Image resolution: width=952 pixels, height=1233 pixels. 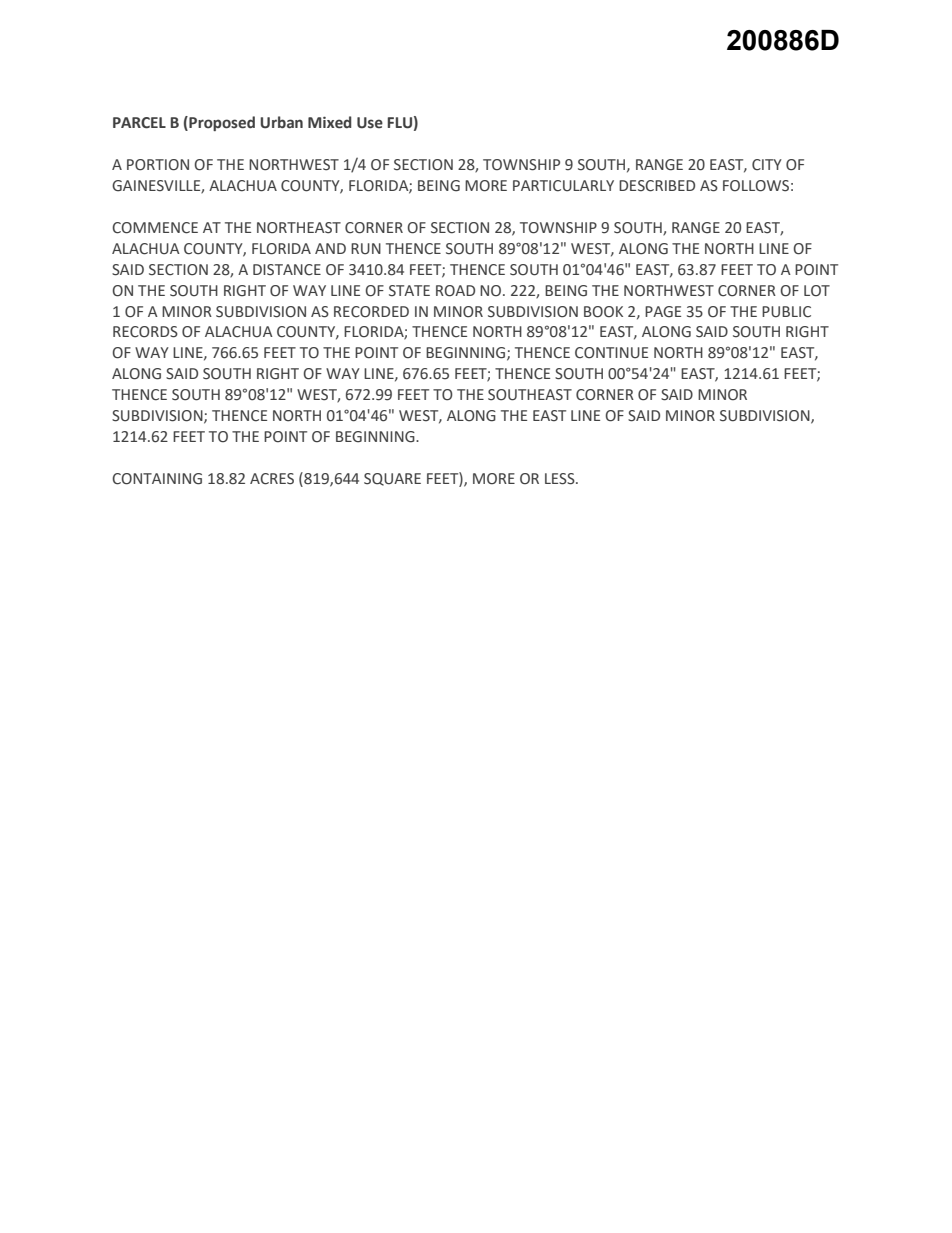 I want to click on Proposed, so click(x=221, y=123).
